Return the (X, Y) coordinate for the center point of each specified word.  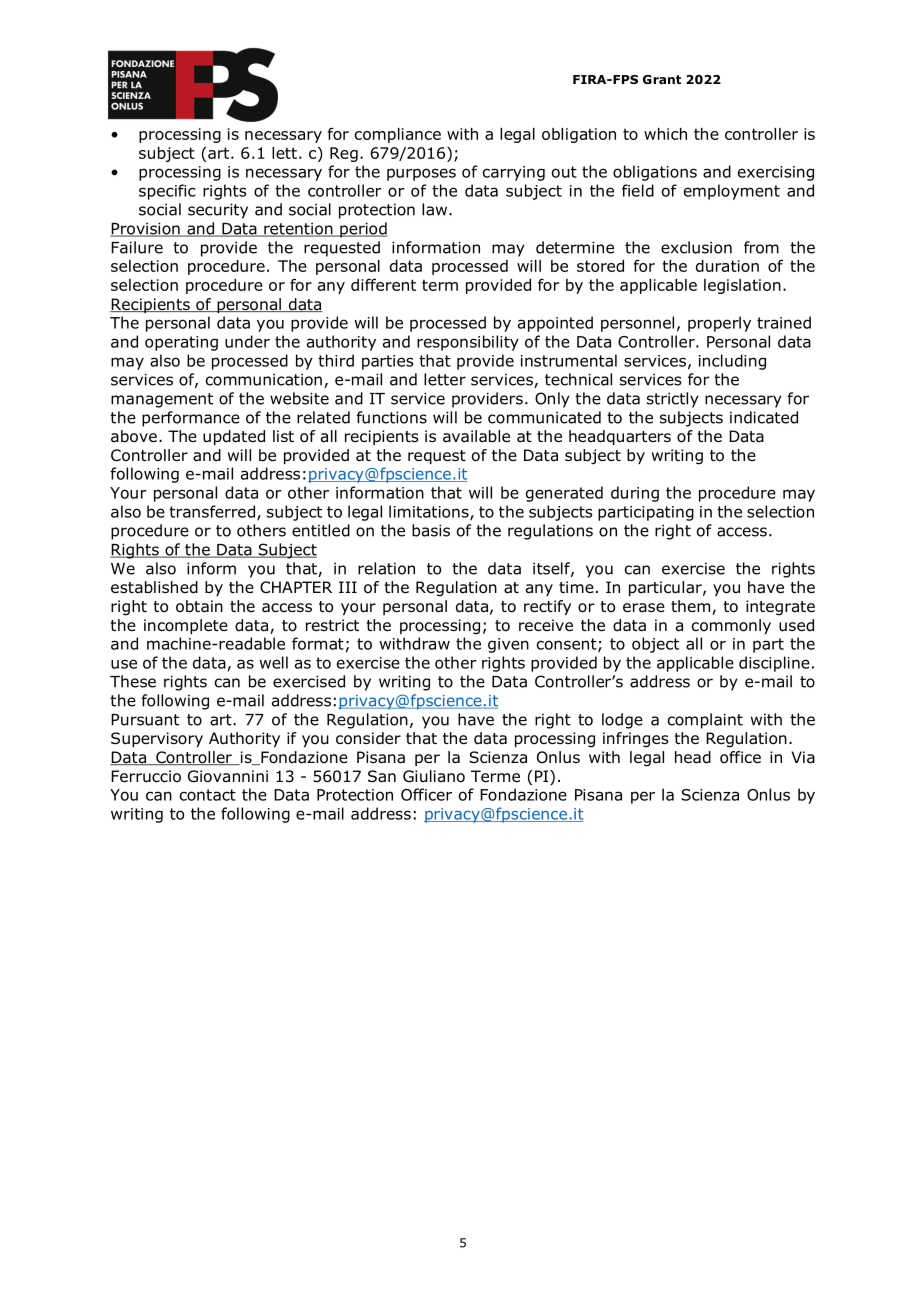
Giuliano (434, 776)
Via (803, 757)
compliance (398, 135)
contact (208, 795)
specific (167, 192)
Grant (662, 79)
